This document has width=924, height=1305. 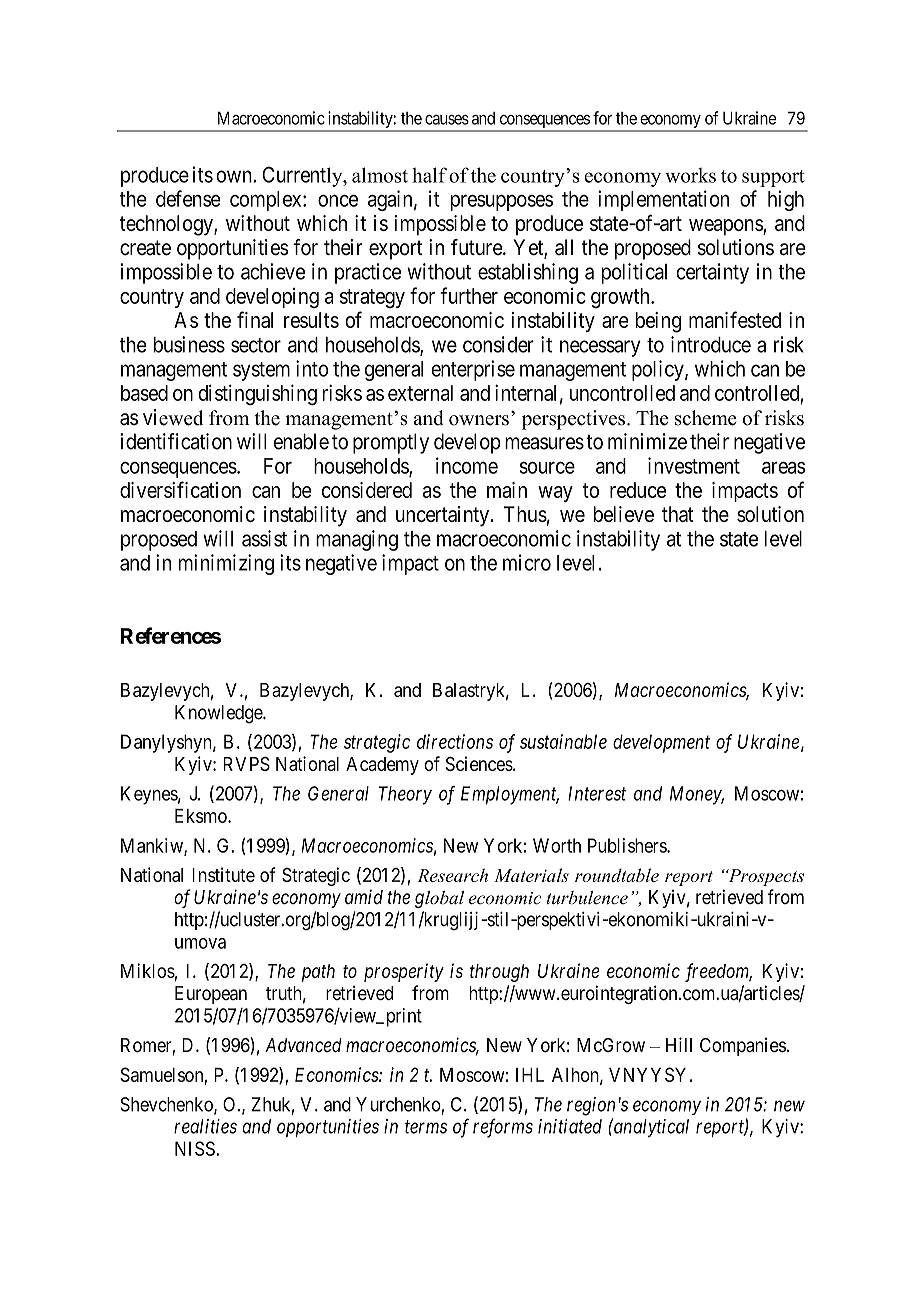 I want to click on introduce, so click(x=711, y=344).
